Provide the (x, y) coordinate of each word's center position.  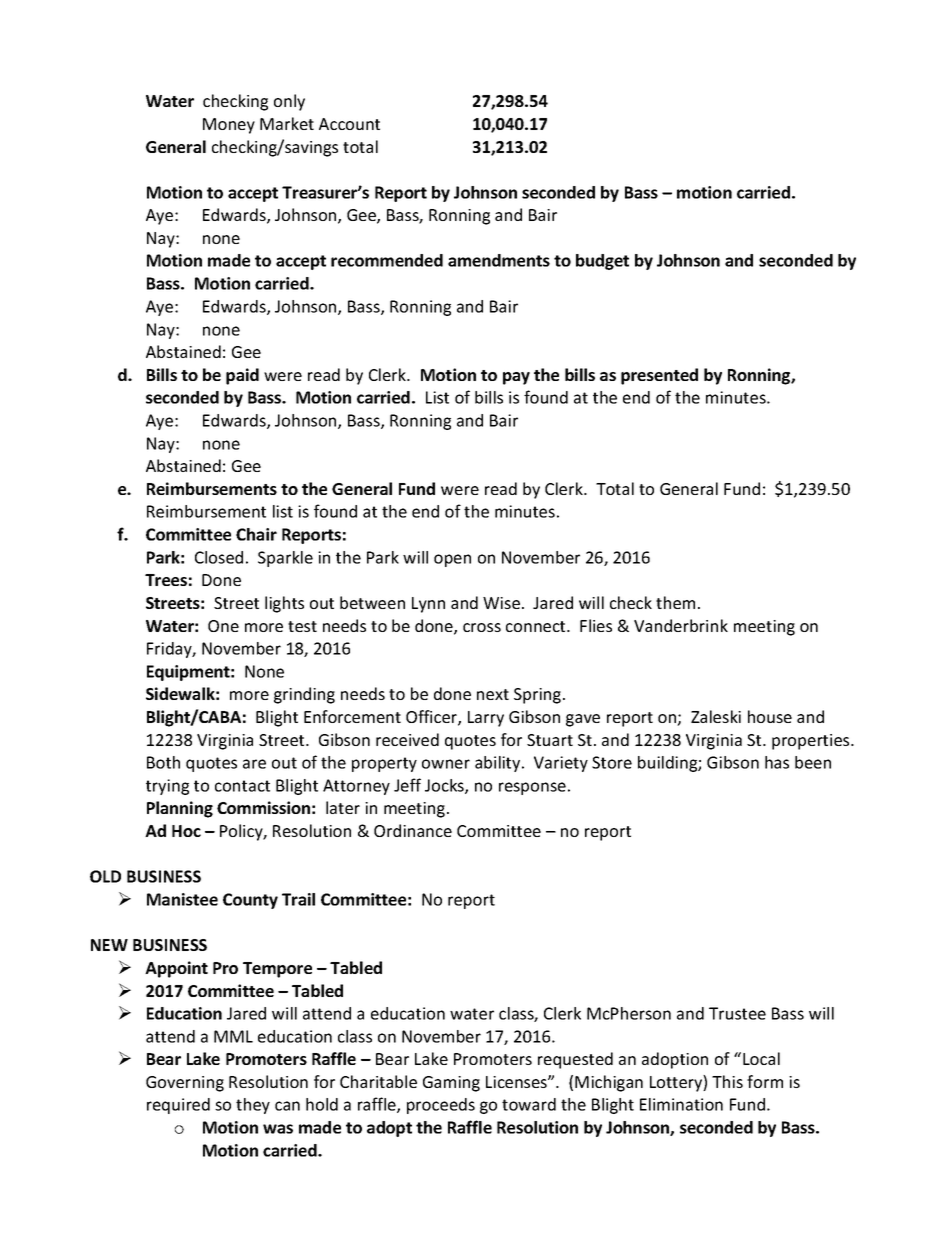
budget (602, 262)
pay (516, 378)
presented (659, 376)
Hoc (186, 831)
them (675, 602)
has (777, 762)
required (178, 1106)
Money (229, 126)
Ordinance (413, 830)
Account (349, 124)
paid (242, 376)
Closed (219, 557)
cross (482, 627)
